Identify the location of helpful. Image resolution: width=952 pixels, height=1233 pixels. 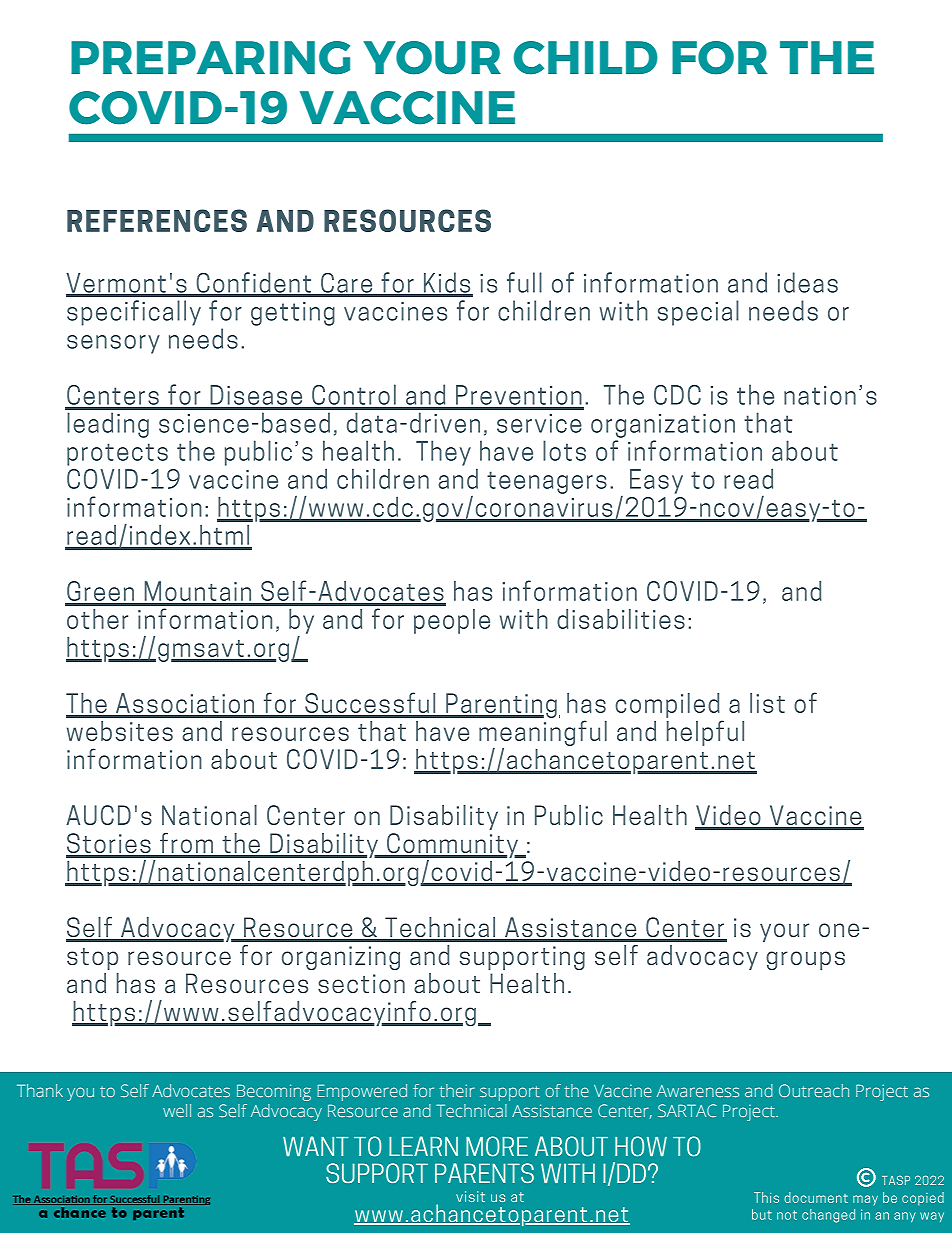
(705, 733).
